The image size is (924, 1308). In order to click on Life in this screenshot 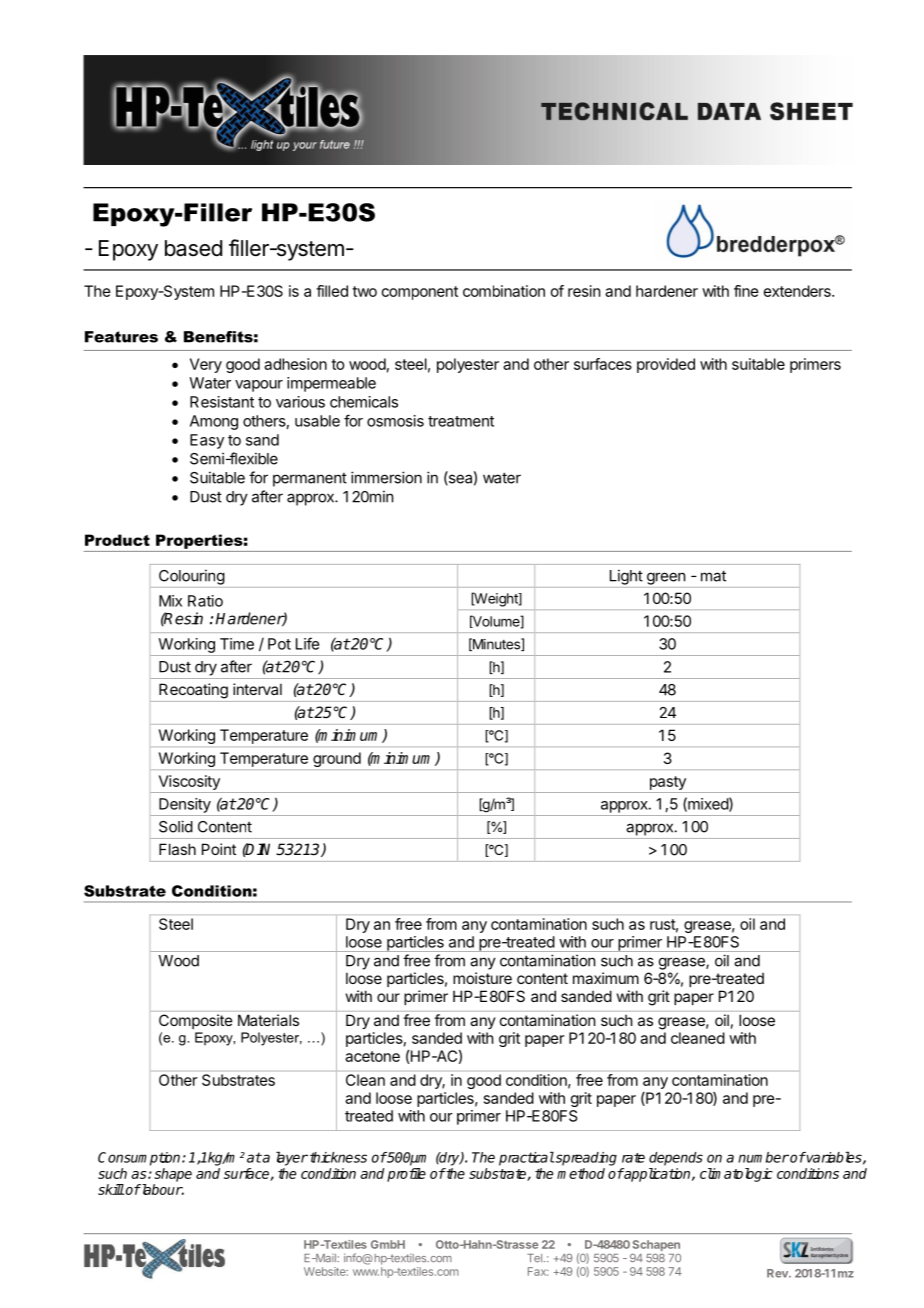, I will do `click(307, 643)`.
